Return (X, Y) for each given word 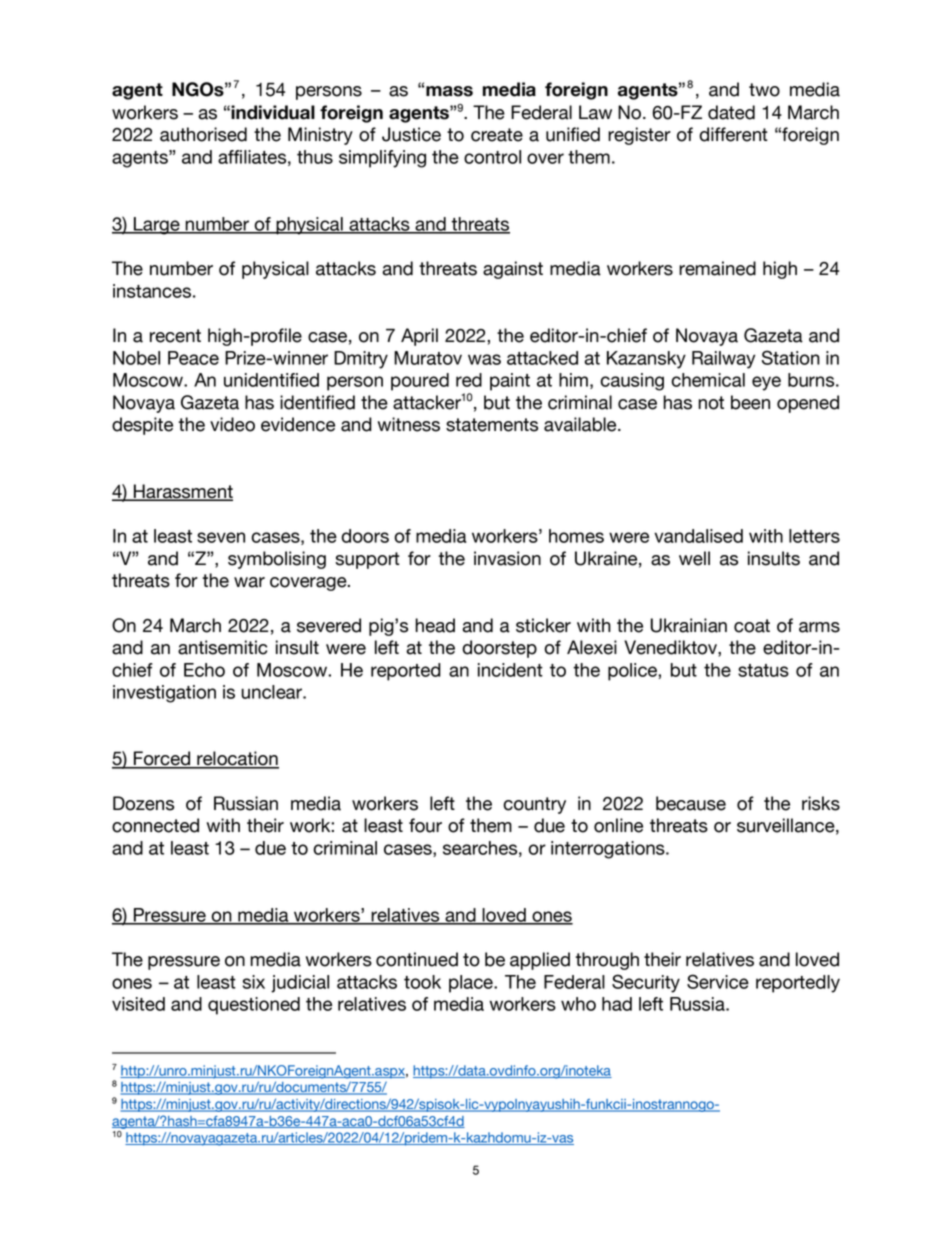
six (254, 982)
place (472, 984)
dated (731, 112)
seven (221, 537)
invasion (507, 558)
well (694, 558)
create (497, 135)
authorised (203, 134)
